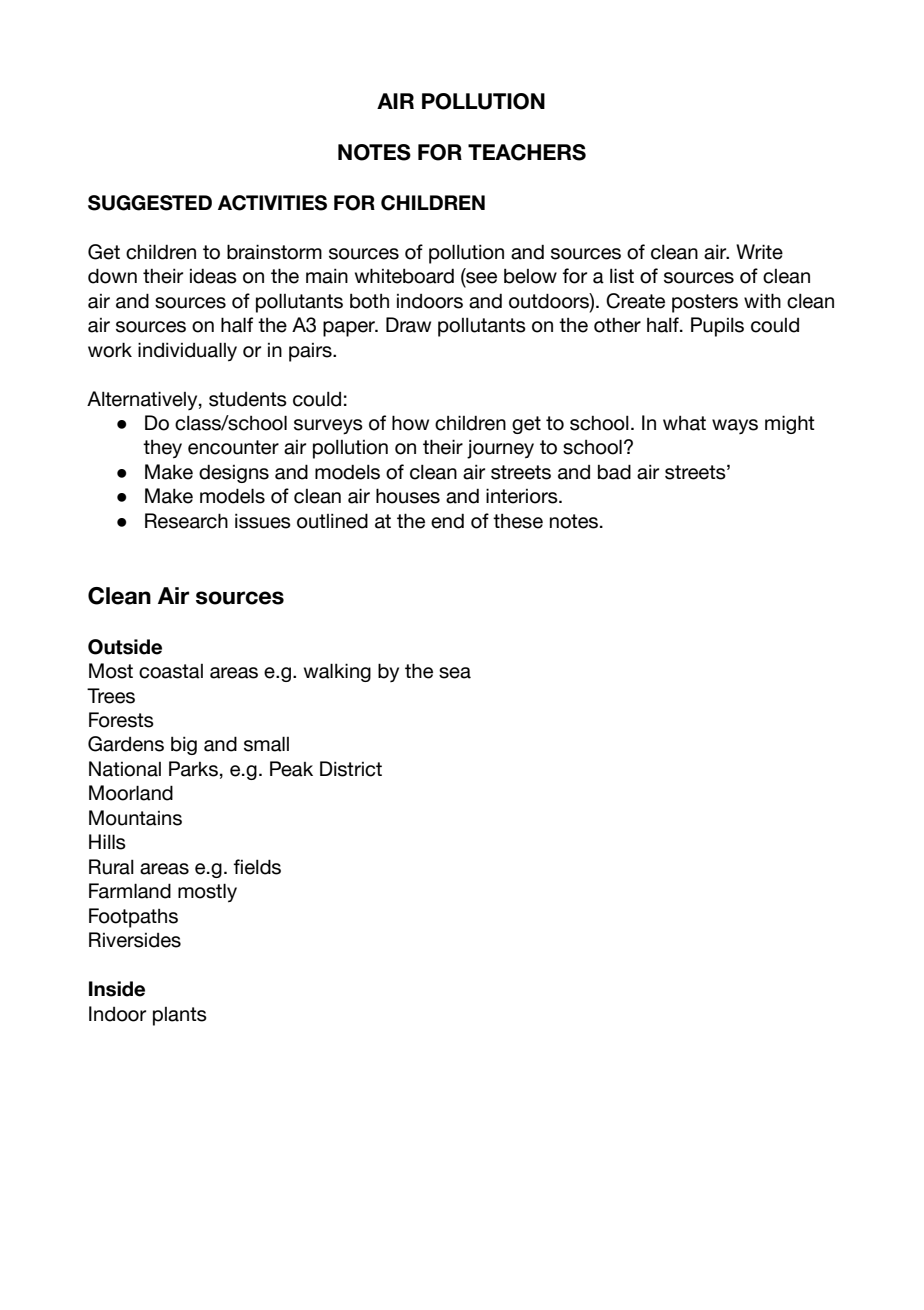 Image resolution: width=924 pixels, height=1310 pixels. I want to click on Write, so click(759, 252).
